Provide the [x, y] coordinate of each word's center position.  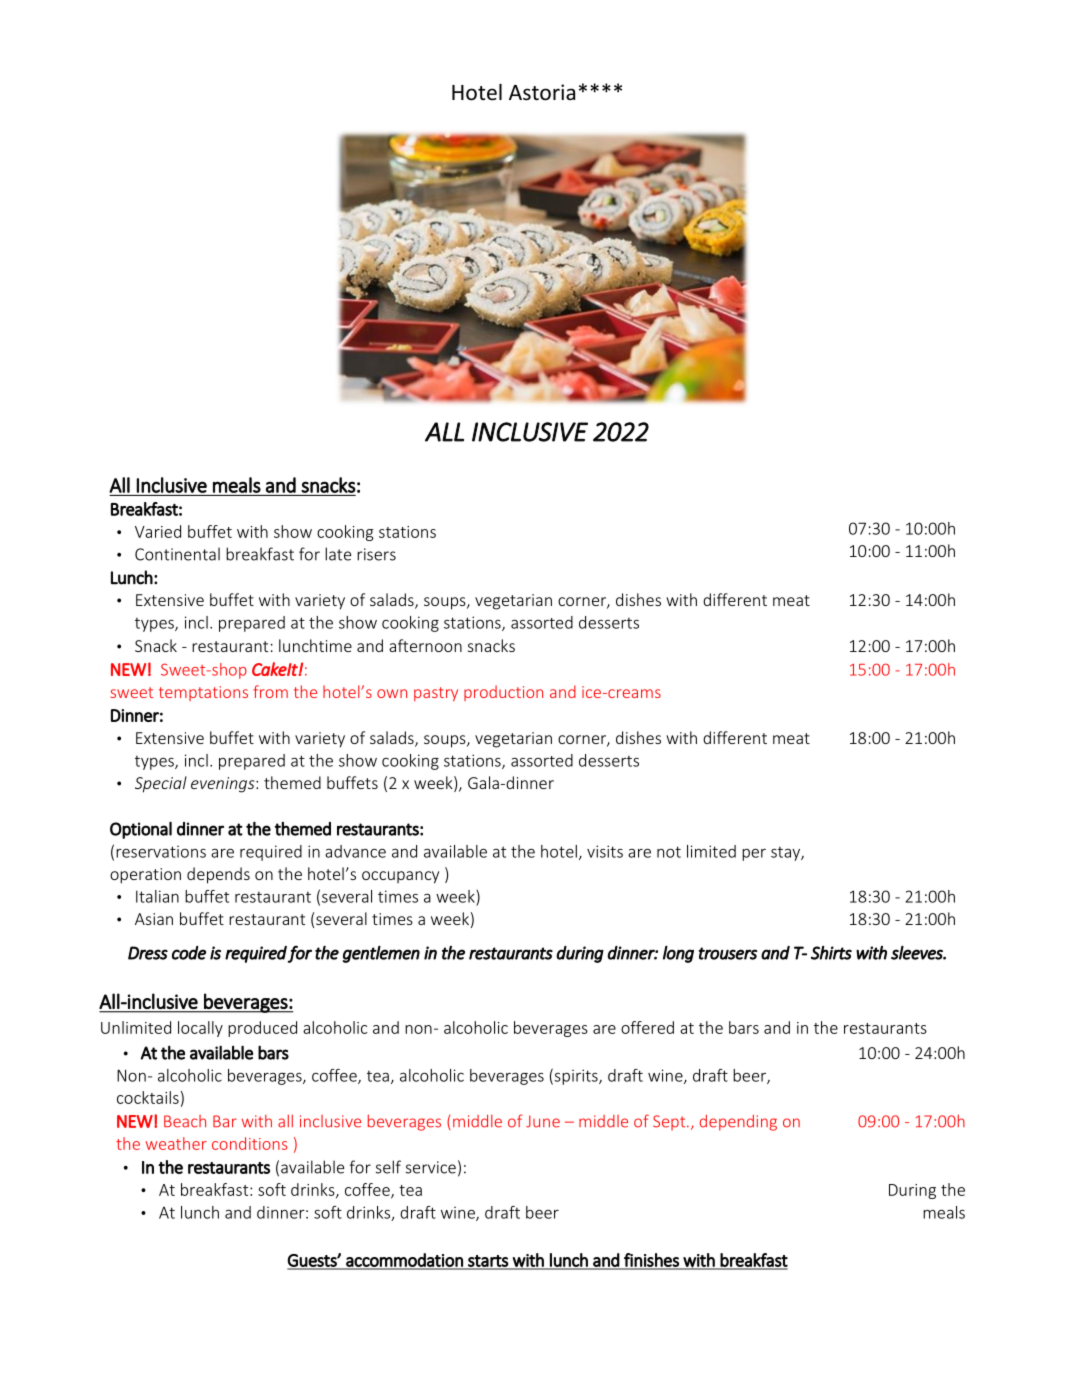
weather [176, 1143]
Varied [158, 531]
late [338, 554]
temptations [203, 693]
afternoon [425, 645]
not [669, 852]
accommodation [404, 1261]
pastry [436, 694]
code [189, 953]
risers [376, 554]
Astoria [542, 92]
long [678, 954]
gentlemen [381, 954]
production [503, 693]
